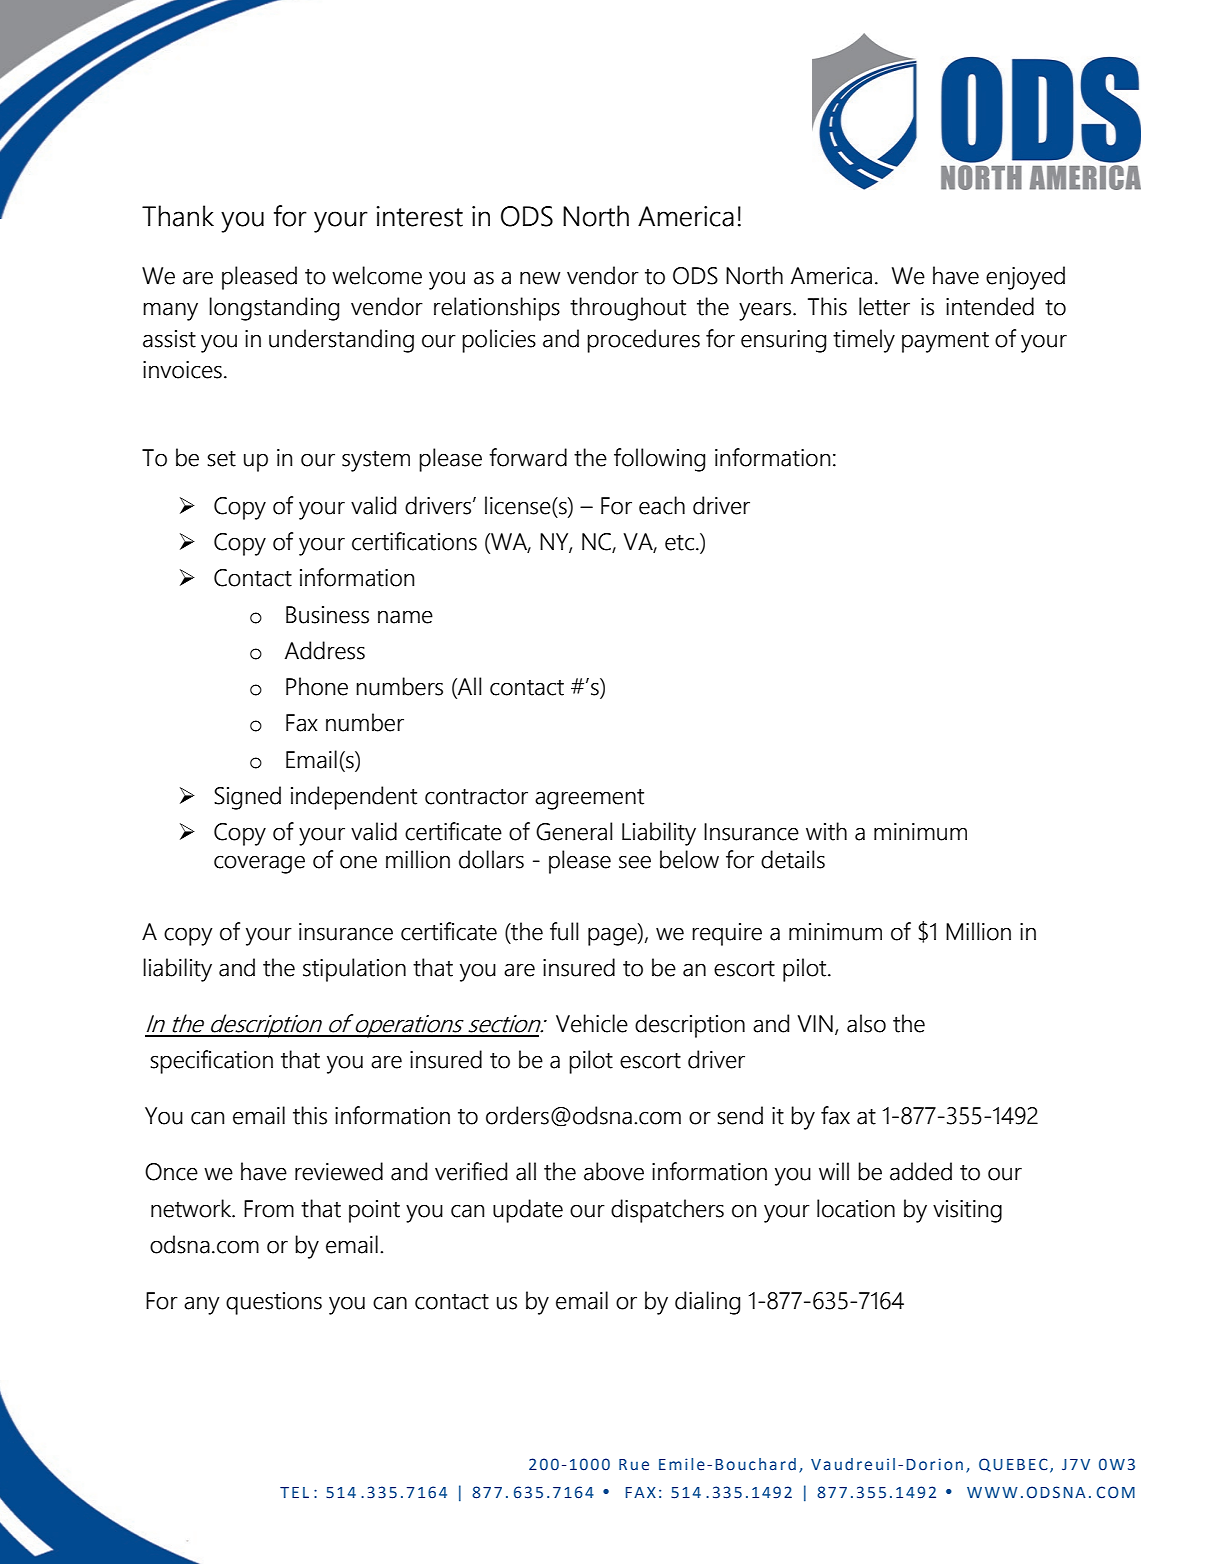  What do you see at coordinates (884, 306) in the page?
I see `letter` at bounding box center [884, 306].
